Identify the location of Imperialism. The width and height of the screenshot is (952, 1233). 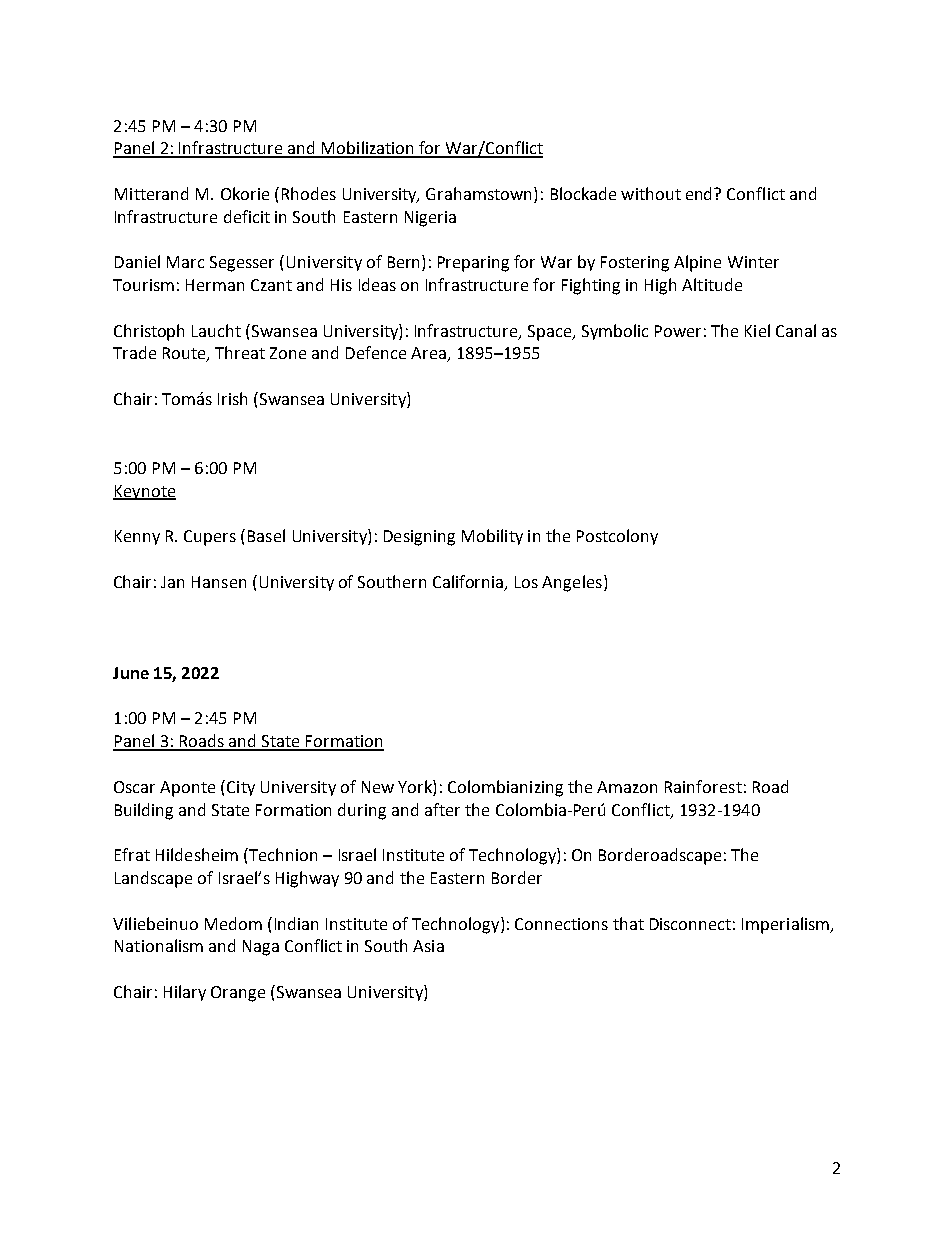
(787, 925).
